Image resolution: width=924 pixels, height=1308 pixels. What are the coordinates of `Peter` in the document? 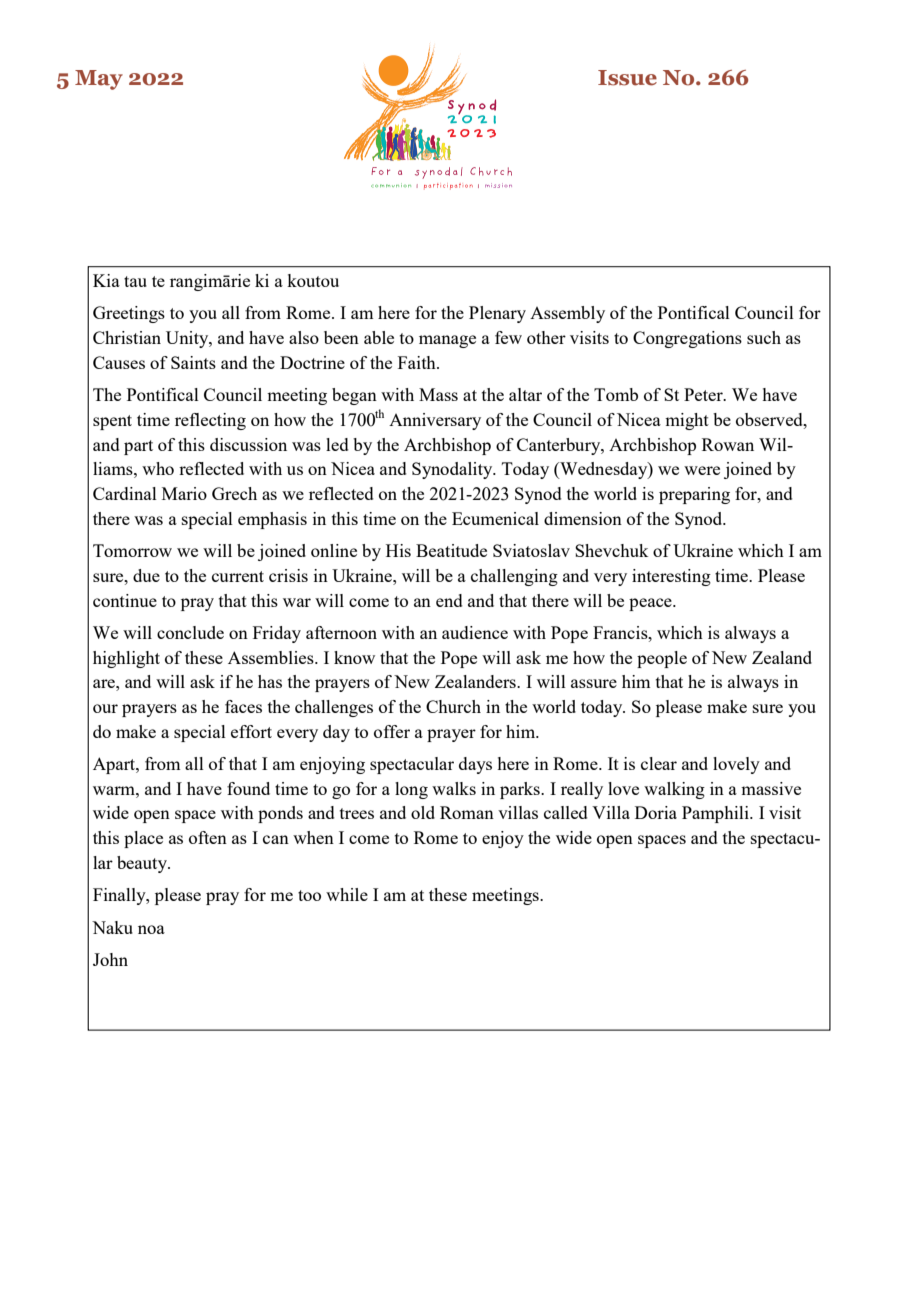 It's located at (704, 394).
